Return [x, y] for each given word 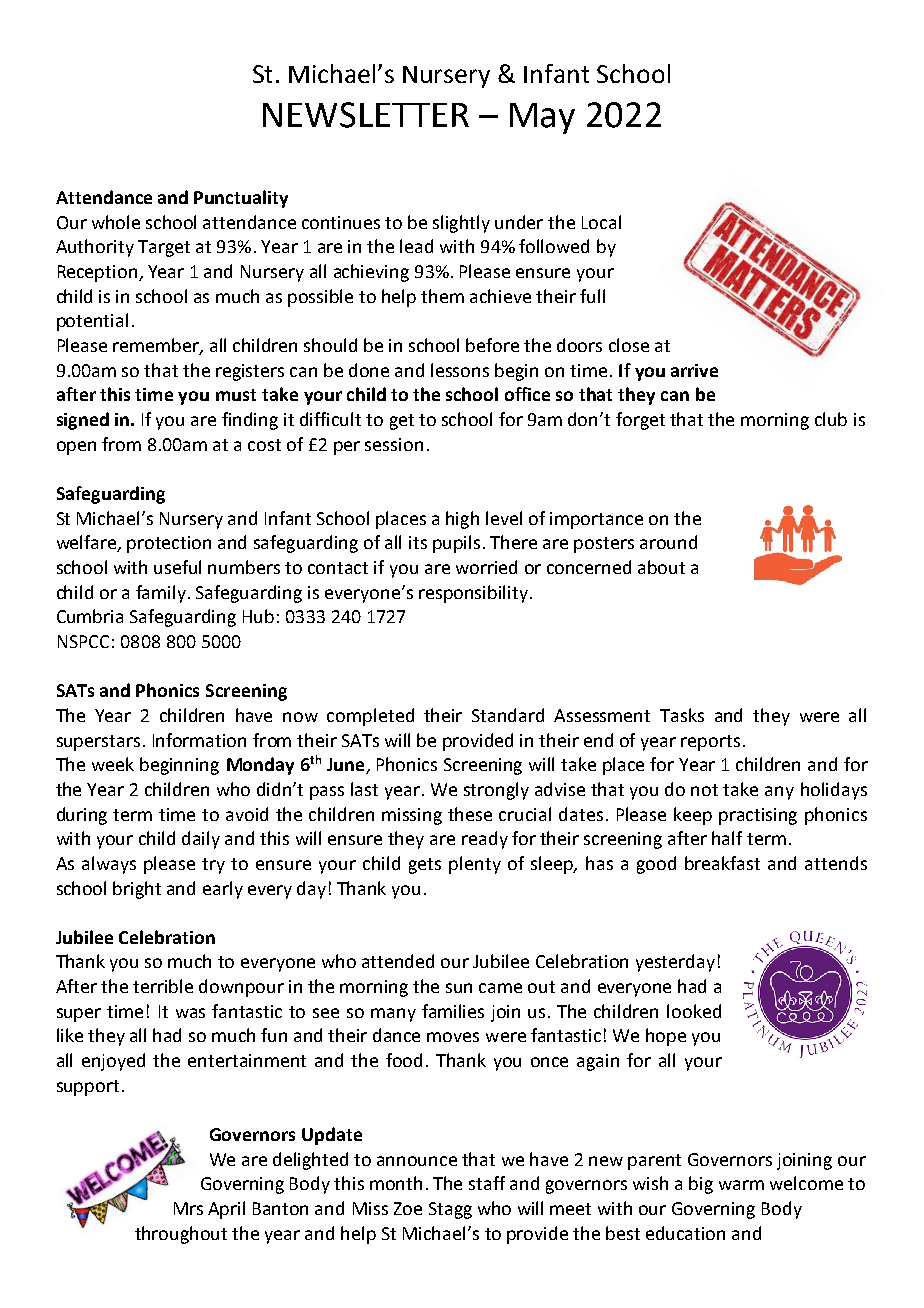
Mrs [188, 1208]
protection [169, 544]
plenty [475, 865]
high [462, 520]
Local [601, 222]
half [727, 838]
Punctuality [241, 199]
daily [201, 840]
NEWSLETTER [366, 115]
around [668, 542]
